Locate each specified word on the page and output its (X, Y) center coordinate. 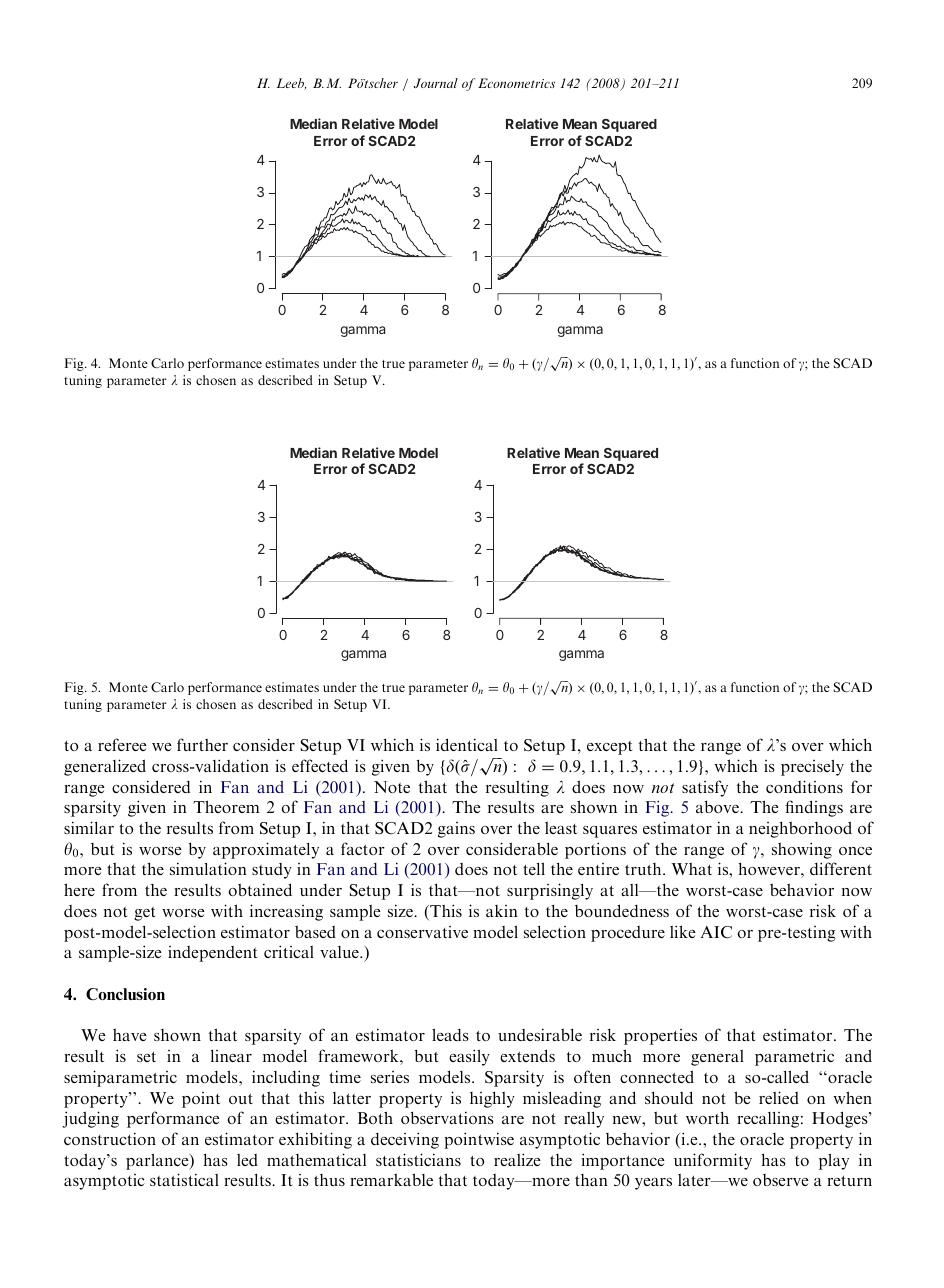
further (202, 744)
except (609, 748)
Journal (436, 83)
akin (502, 911)
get (144, 914)
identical (467, 744)
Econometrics (516, 83)
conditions (804, 786)
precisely (812, 767)
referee (122, 744)
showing (802, 850)
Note (392, 787)
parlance (158, 1161)
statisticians (418, 1159)
